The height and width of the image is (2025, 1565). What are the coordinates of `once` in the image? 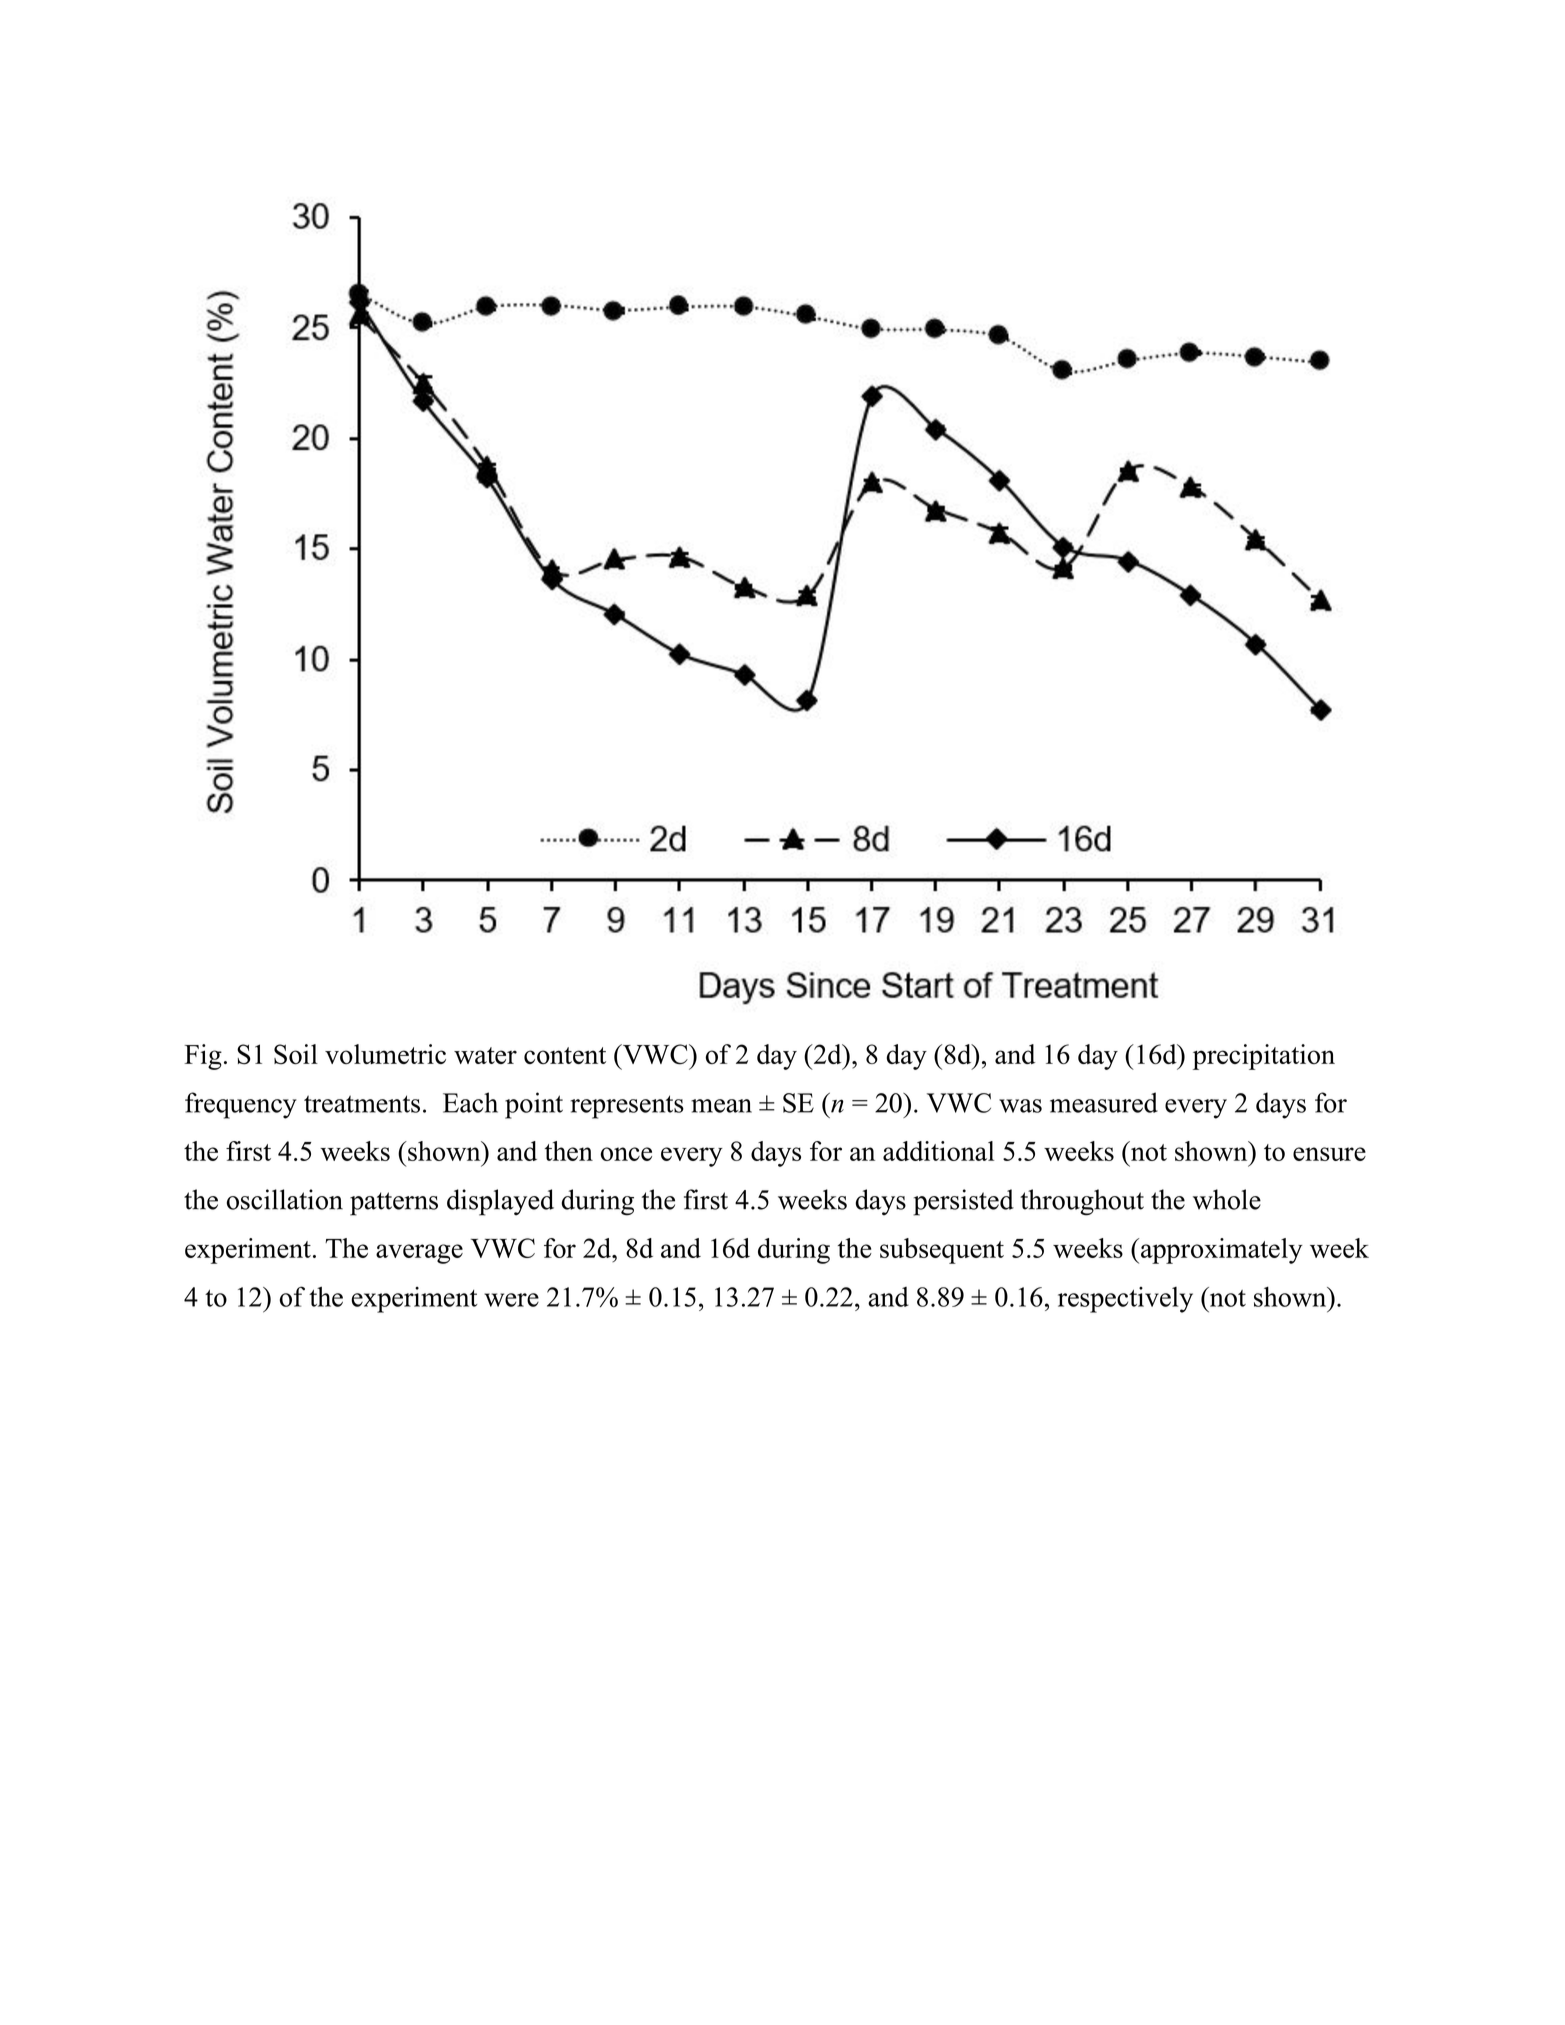 It's located at (626, 1154).
